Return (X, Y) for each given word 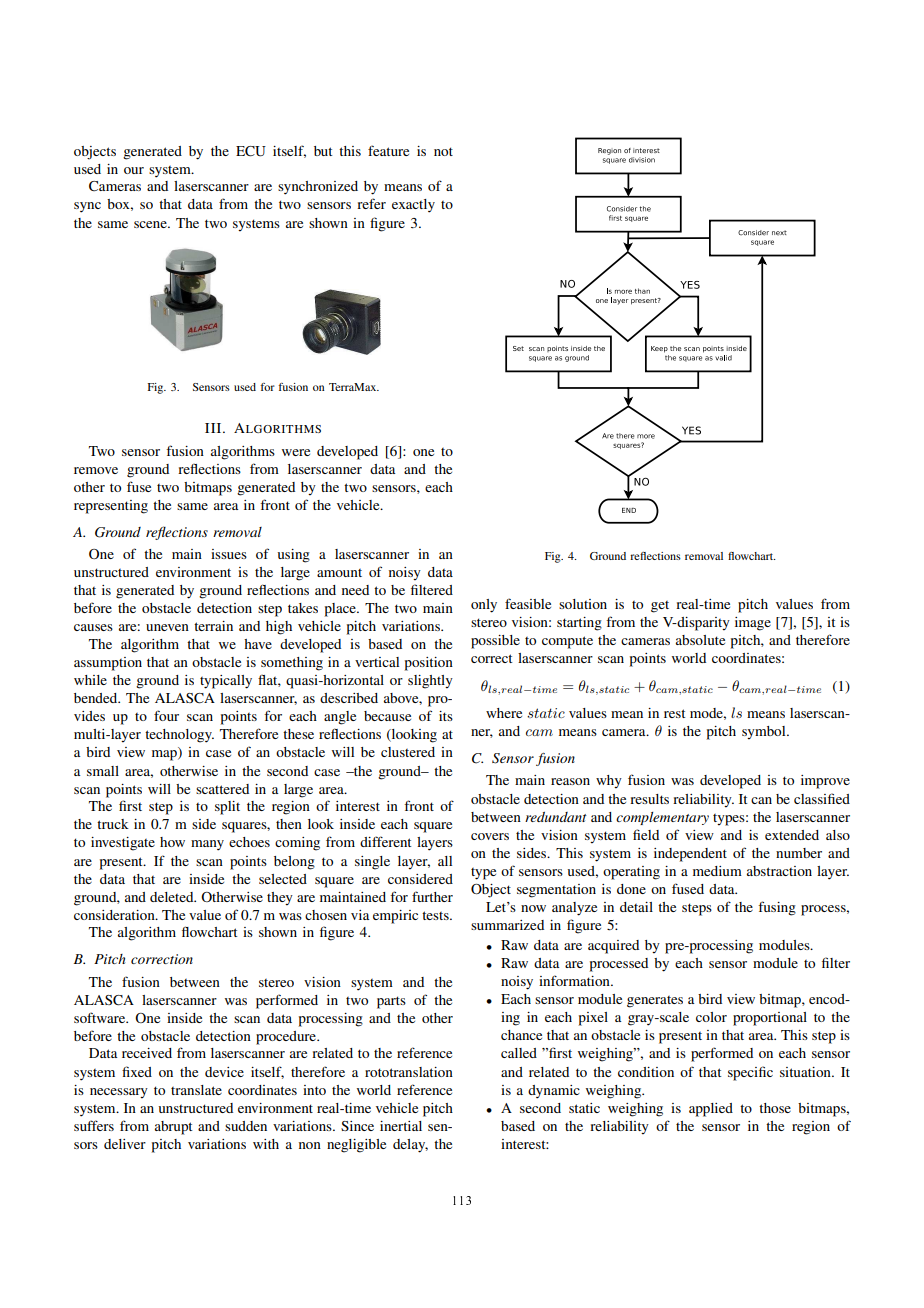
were (296, 452)
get (660, 607)
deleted (173, 897)
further (432, 896)
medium (717, 871)
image (753, 624)
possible (495, 642)
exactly (413, 206)
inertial (401, 1126)
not (443, 151)
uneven (167, 627)
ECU (251, 151)
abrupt (174, 1128)
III (214, 428)
